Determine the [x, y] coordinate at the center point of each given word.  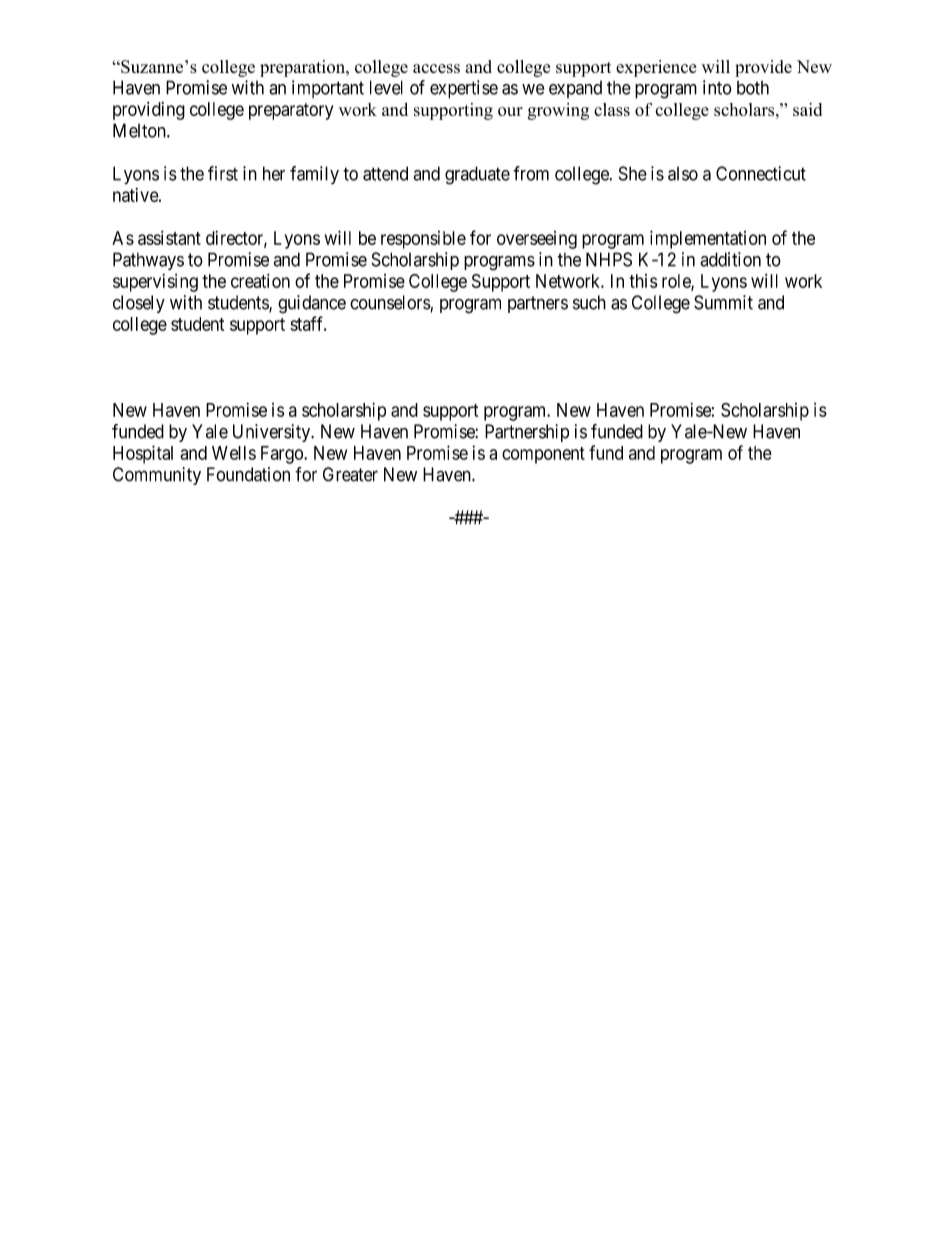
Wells [234, 453]
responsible [423, 240]
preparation [303, 68]
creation [260, 281]
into [717, 87]
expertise [464, 89]
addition [730, 259]
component [543, 455]
